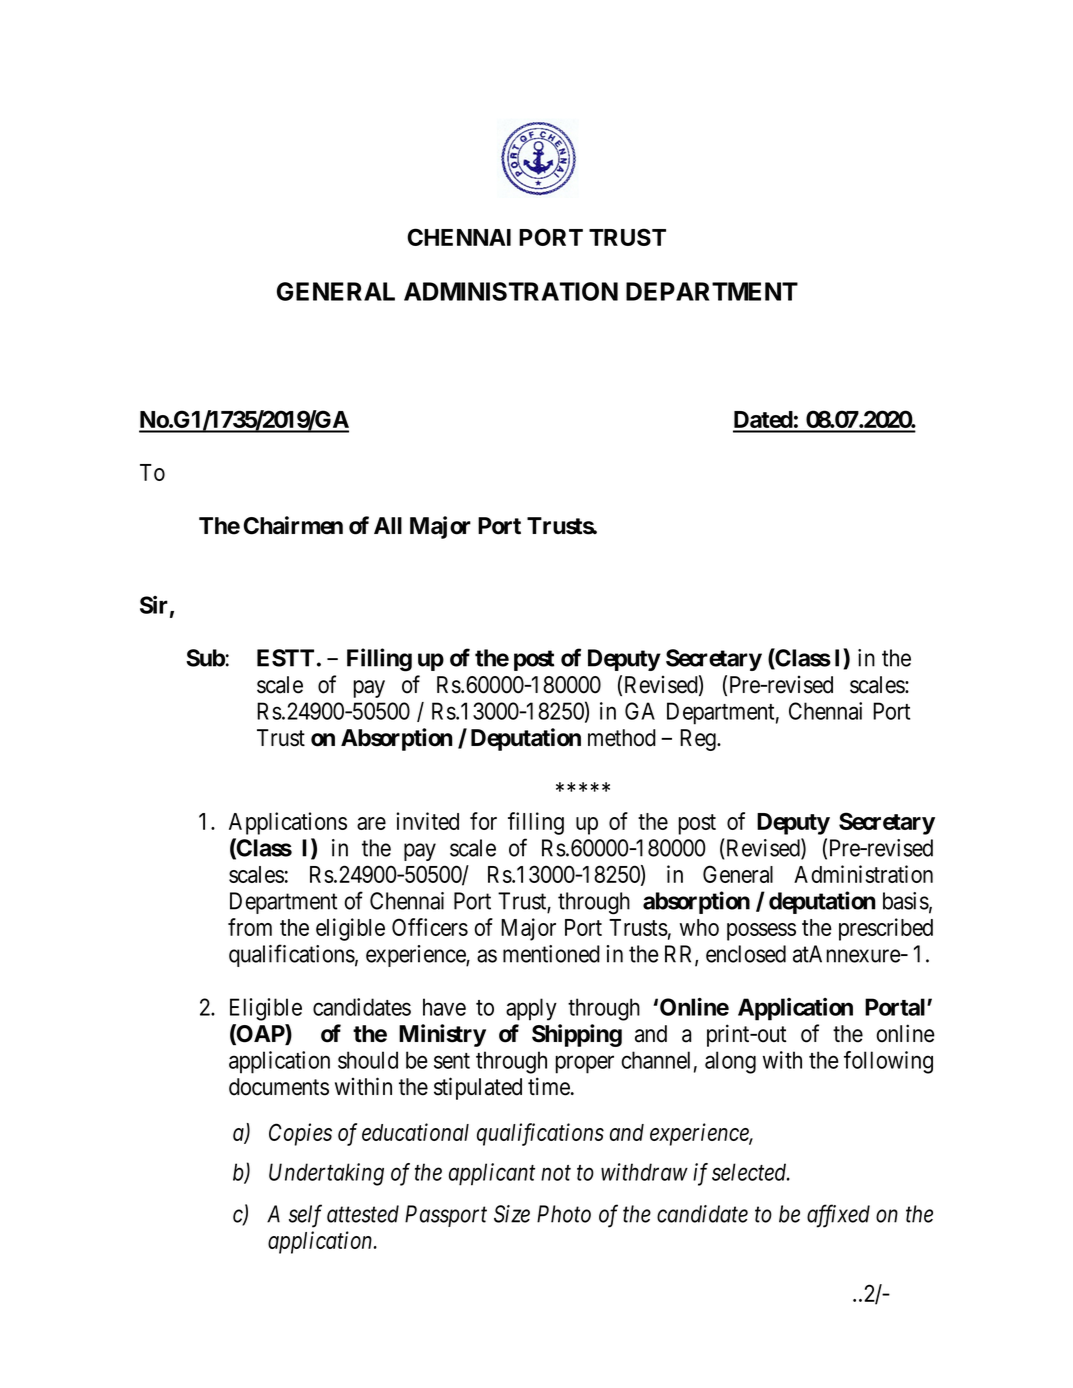 Image resolution: width=1073 pixels, height=1388 pixels. What do you see at coordinates (551, 954) in the page?
I see `mentioned` at bounding box center [551, 954].
